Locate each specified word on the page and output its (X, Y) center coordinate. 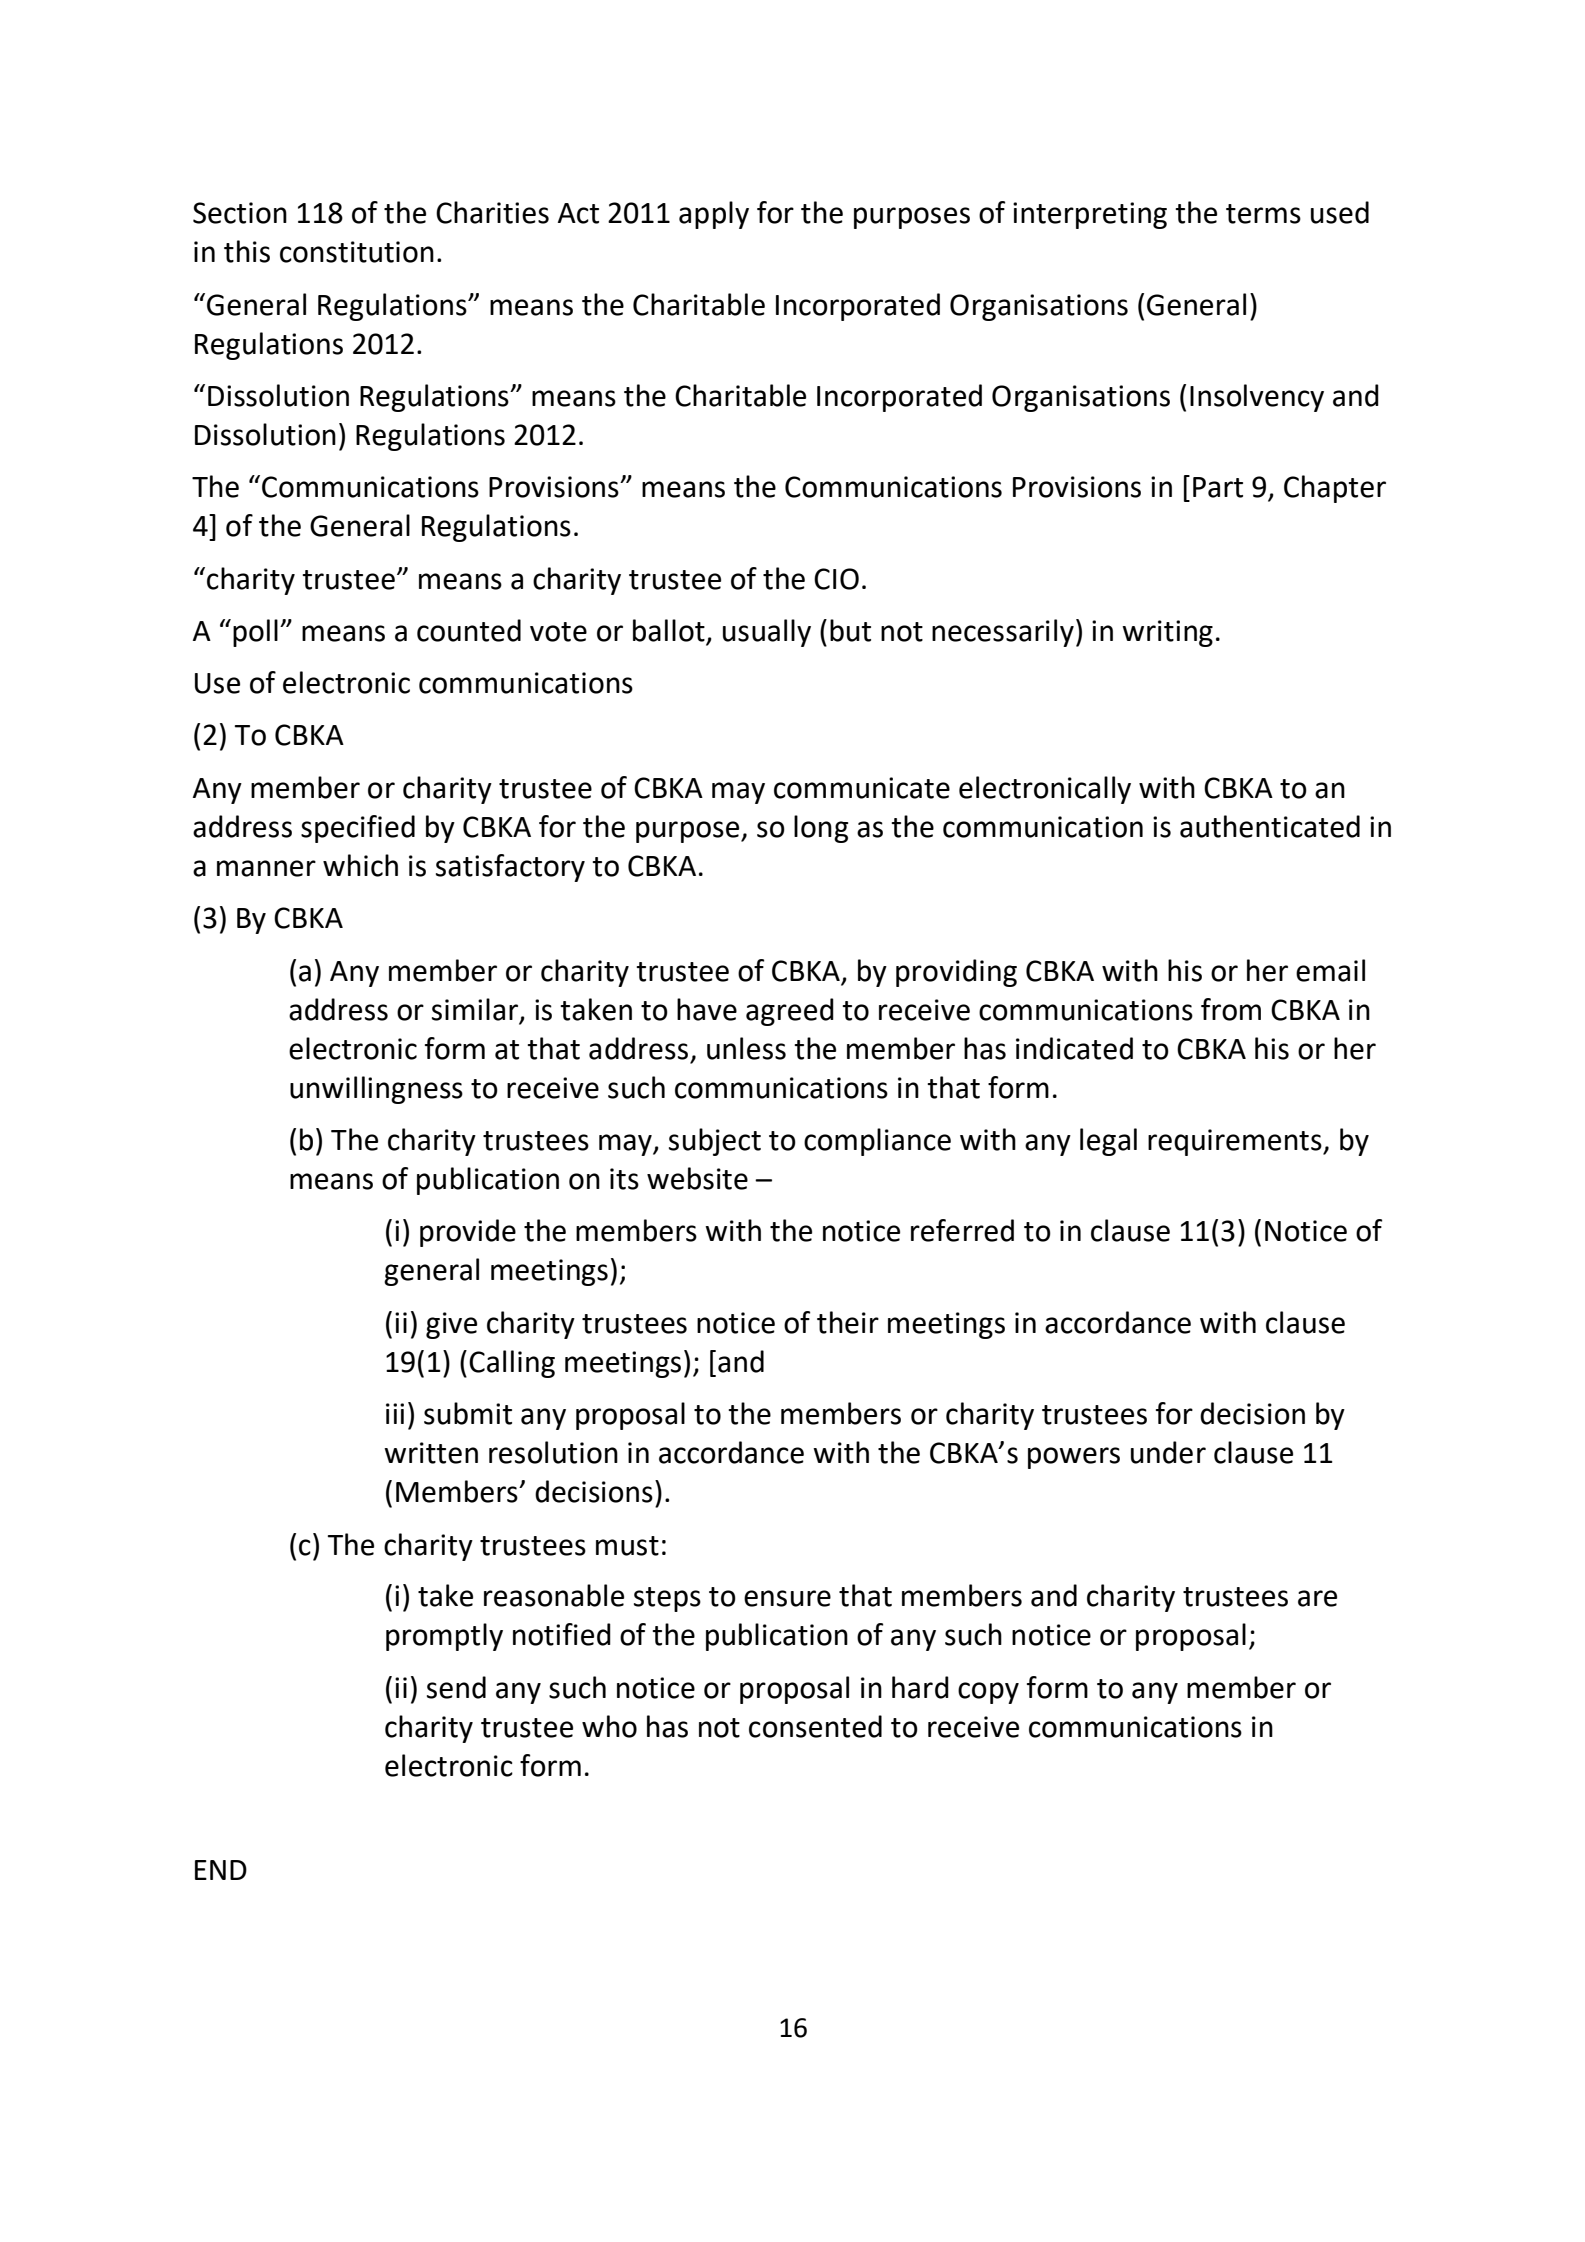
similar (476, 1010)
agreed (790, 1012)
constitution (357, 252)
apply (714, 215)
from (1231, 1009)
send (456, 1687)
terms (1263, 214)
